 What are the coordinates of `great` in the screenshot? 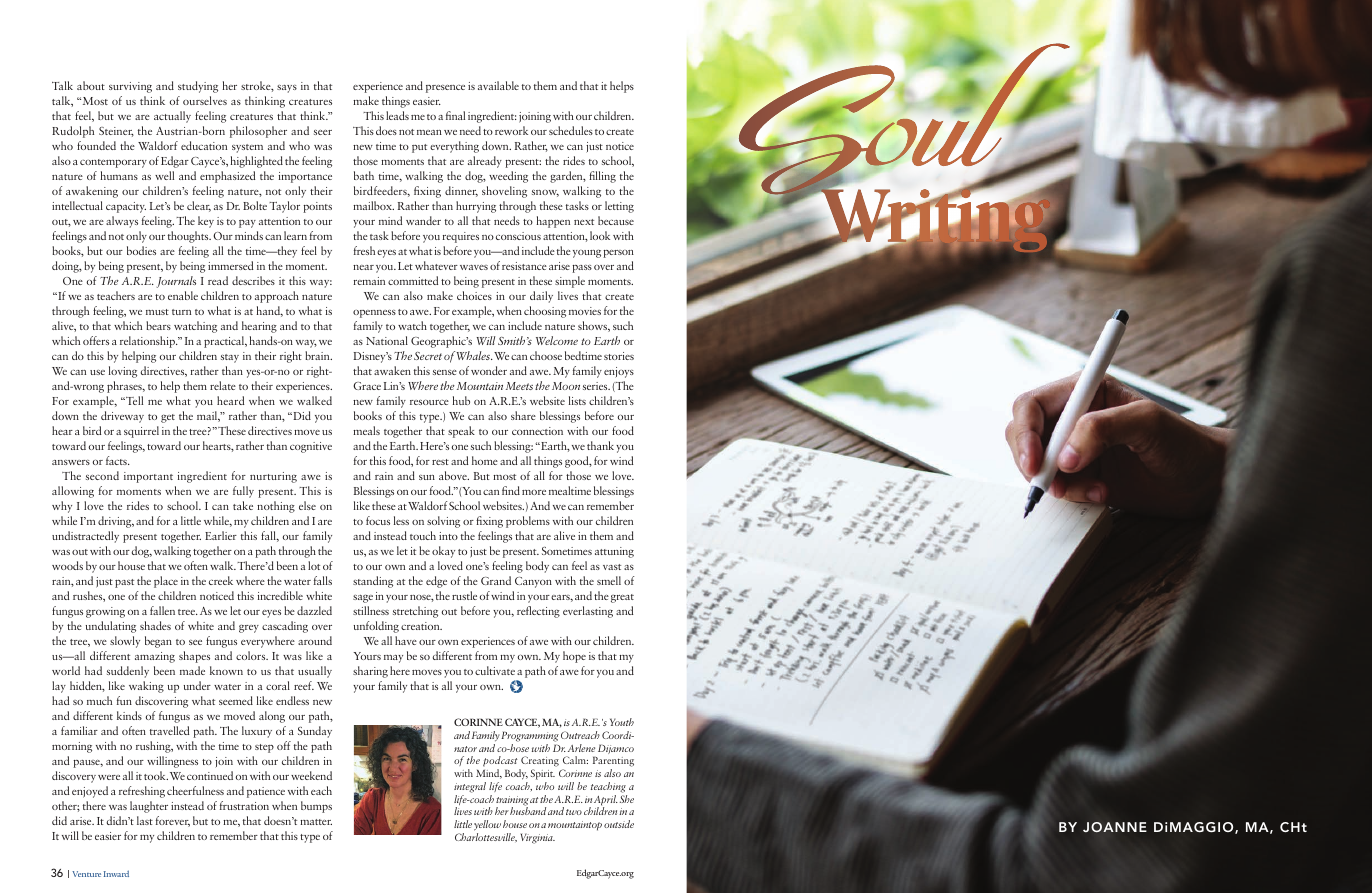 It's located at (622, 598).
